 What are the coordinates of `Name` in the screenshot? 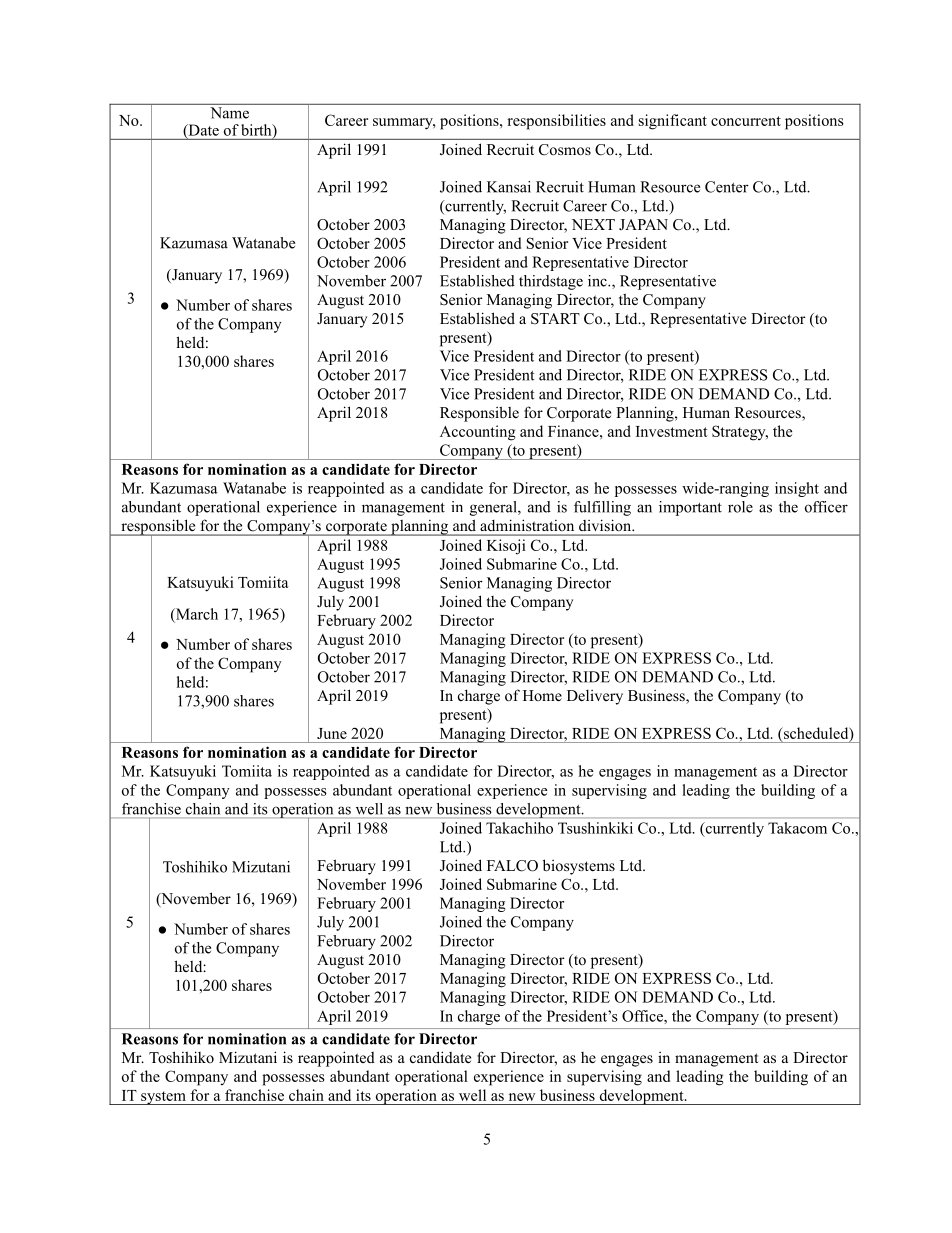 It's located at (230, 113).
